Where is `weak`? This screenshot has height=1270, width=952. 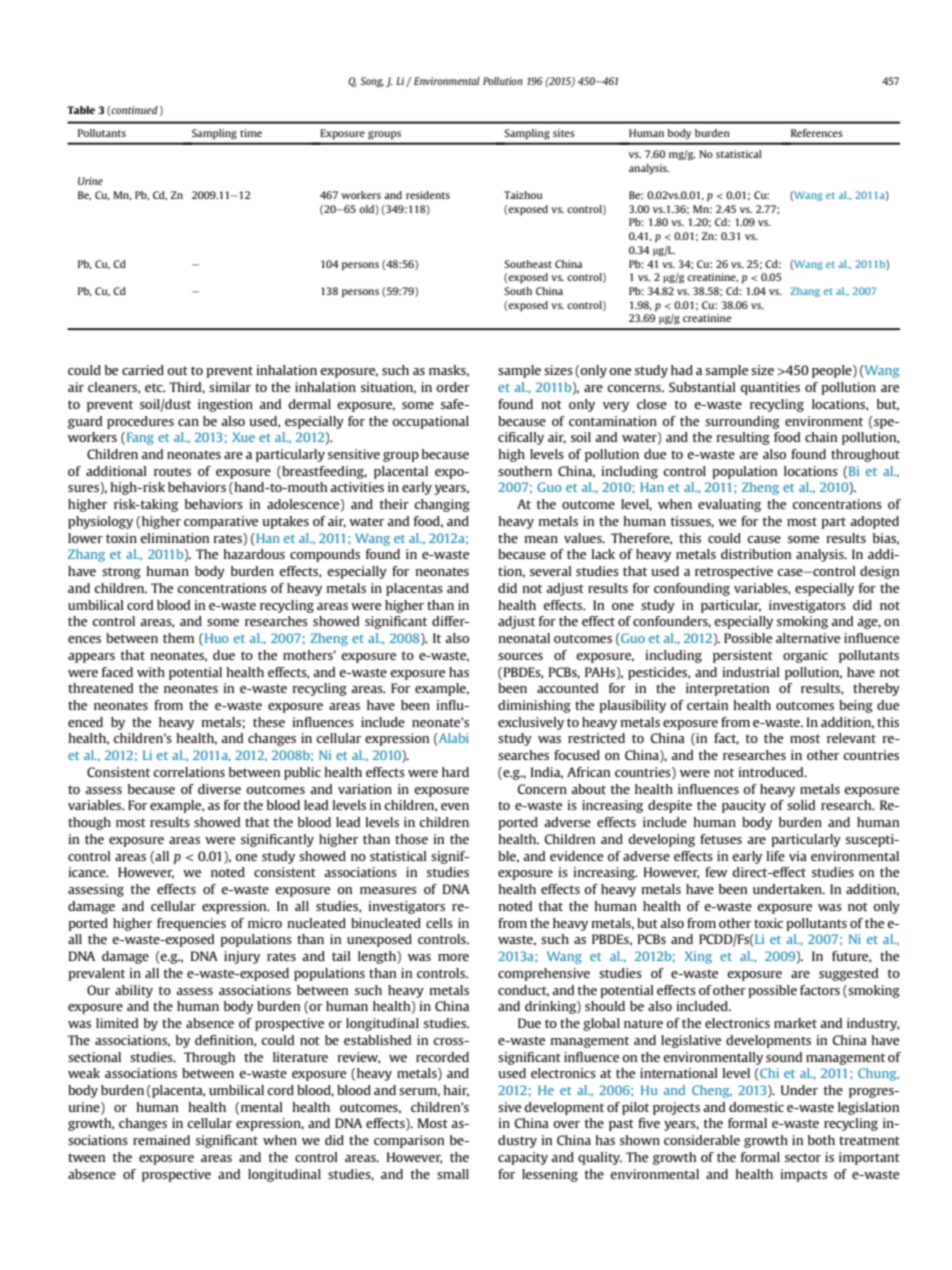 weak is located at coordinates (84, 1073).
